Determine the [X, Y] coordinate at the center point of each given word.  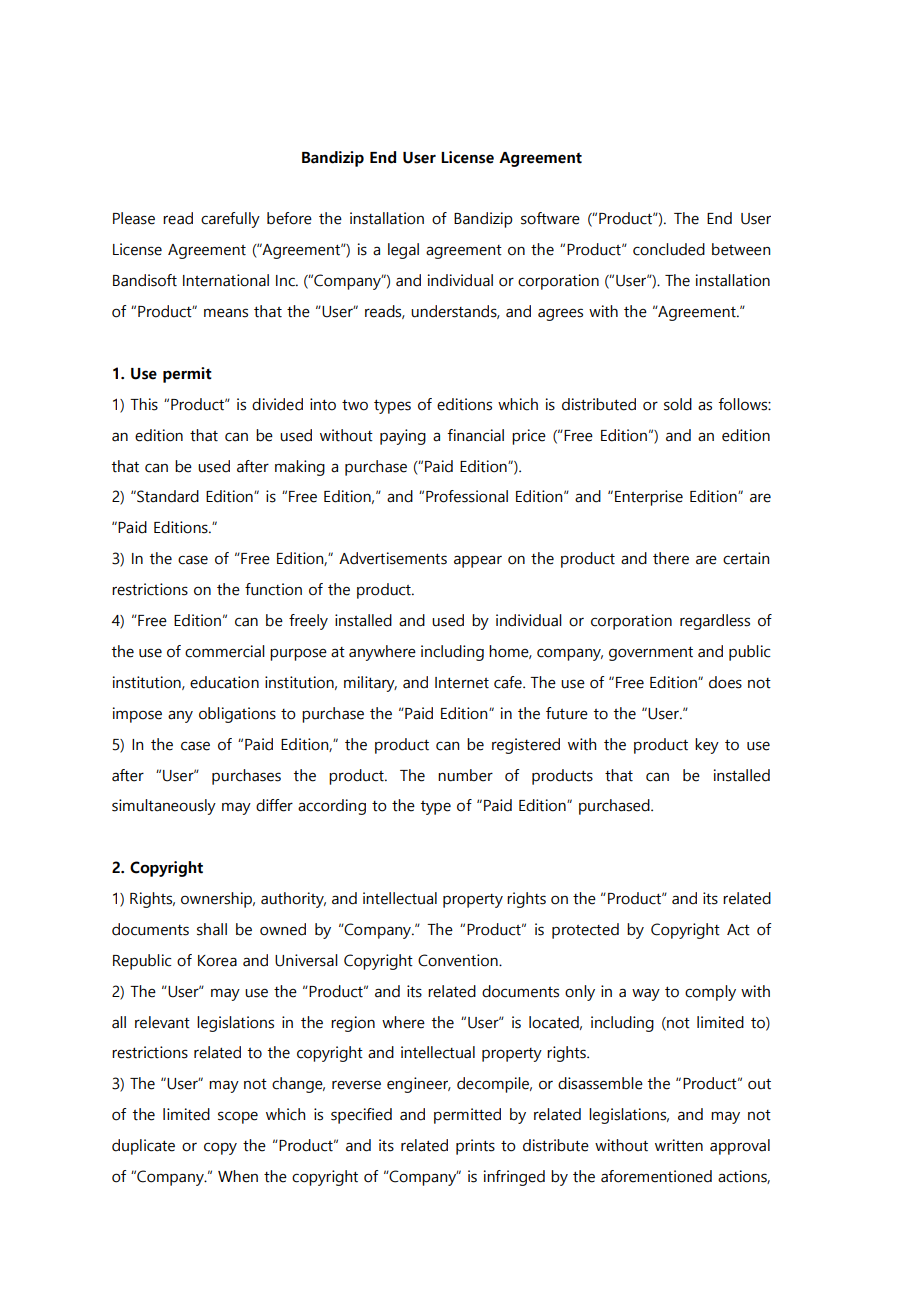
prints [475, 1147]
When [238, 1176]
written [679, 1145]
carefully [230, 220]
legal [403, 251]
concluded [669, 249]
